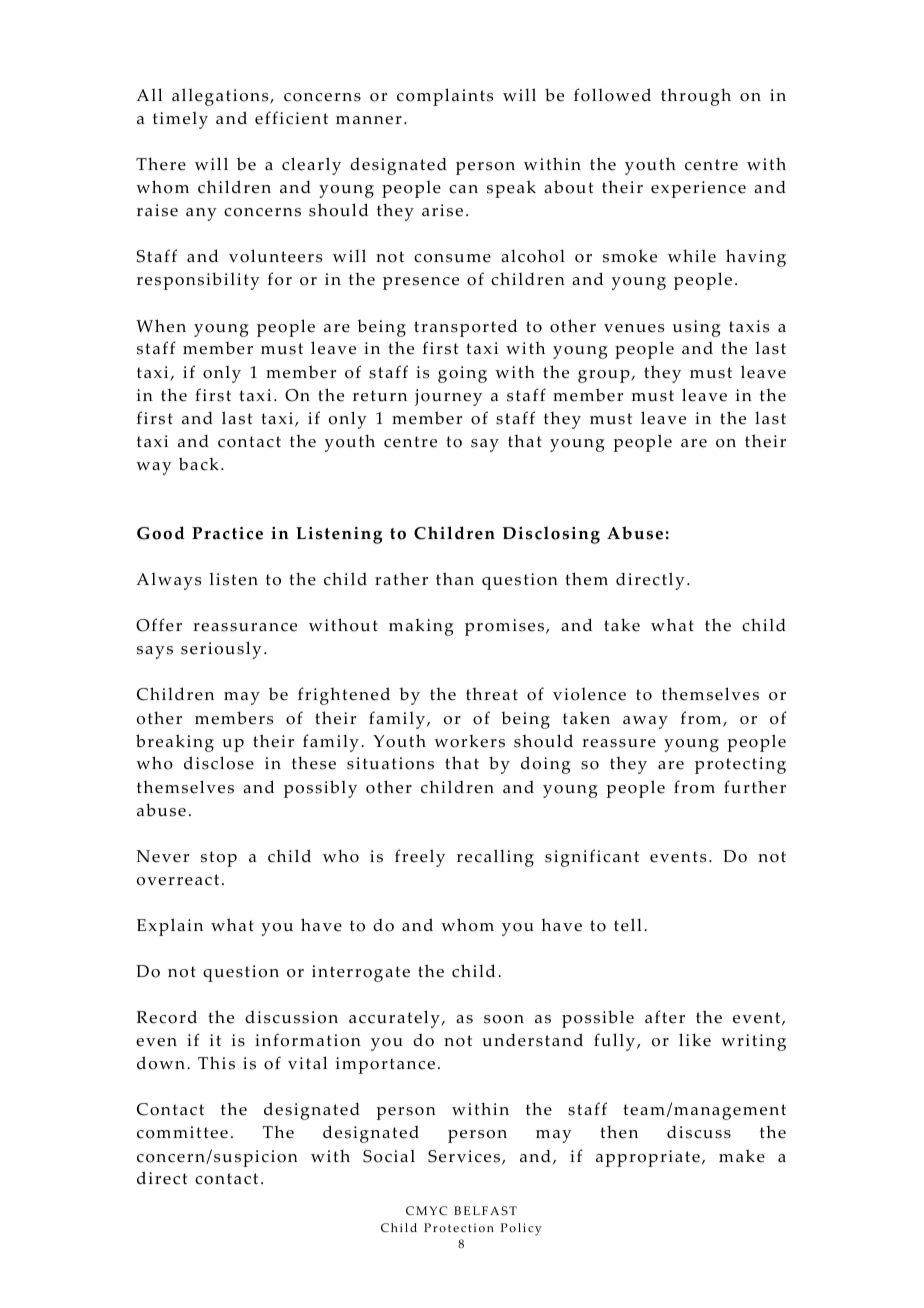  I want to click on freely, so click(420, 858).
